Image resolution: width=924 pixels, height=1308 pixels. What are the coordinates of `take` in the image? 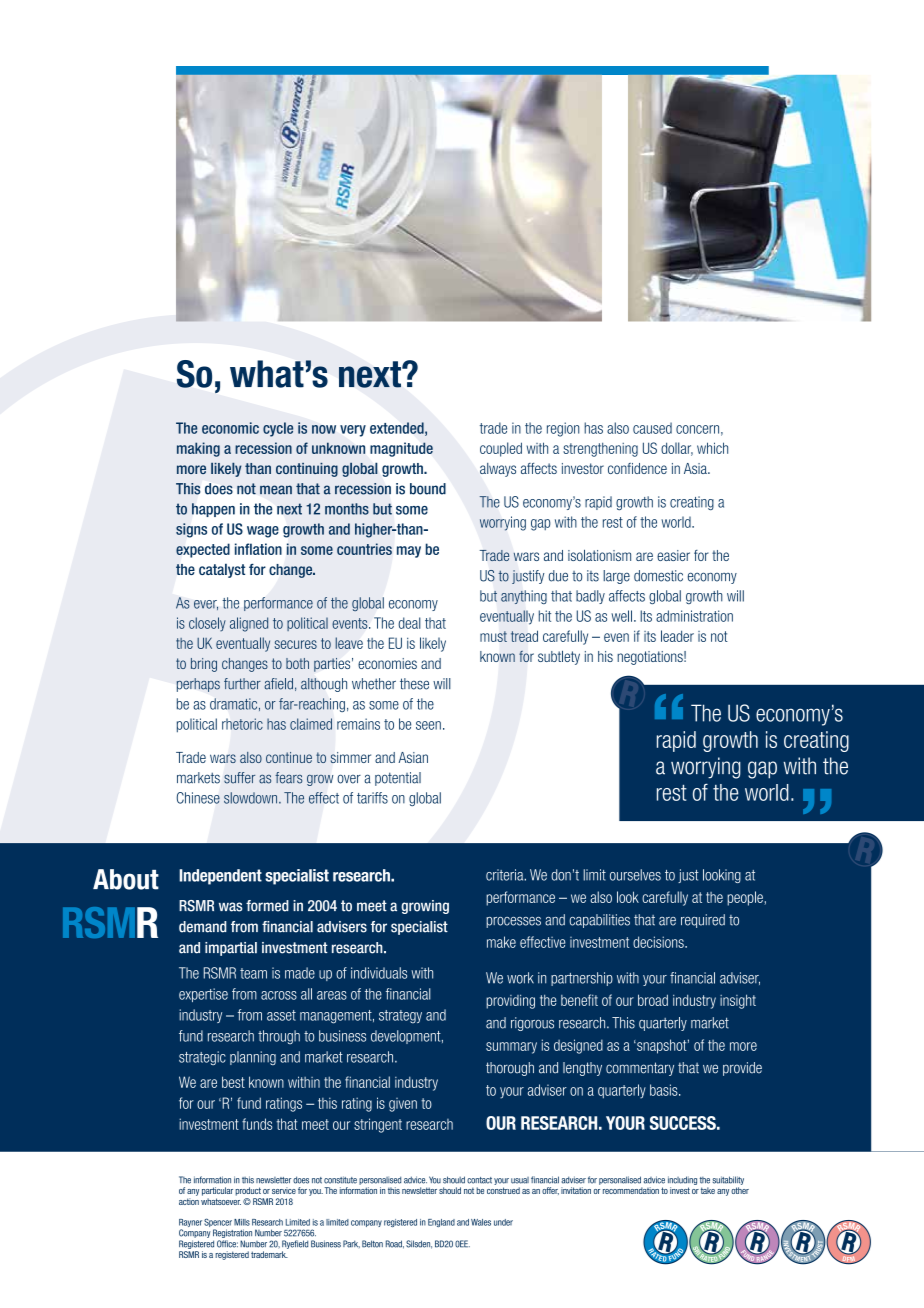 It's located at (708, 1190).
